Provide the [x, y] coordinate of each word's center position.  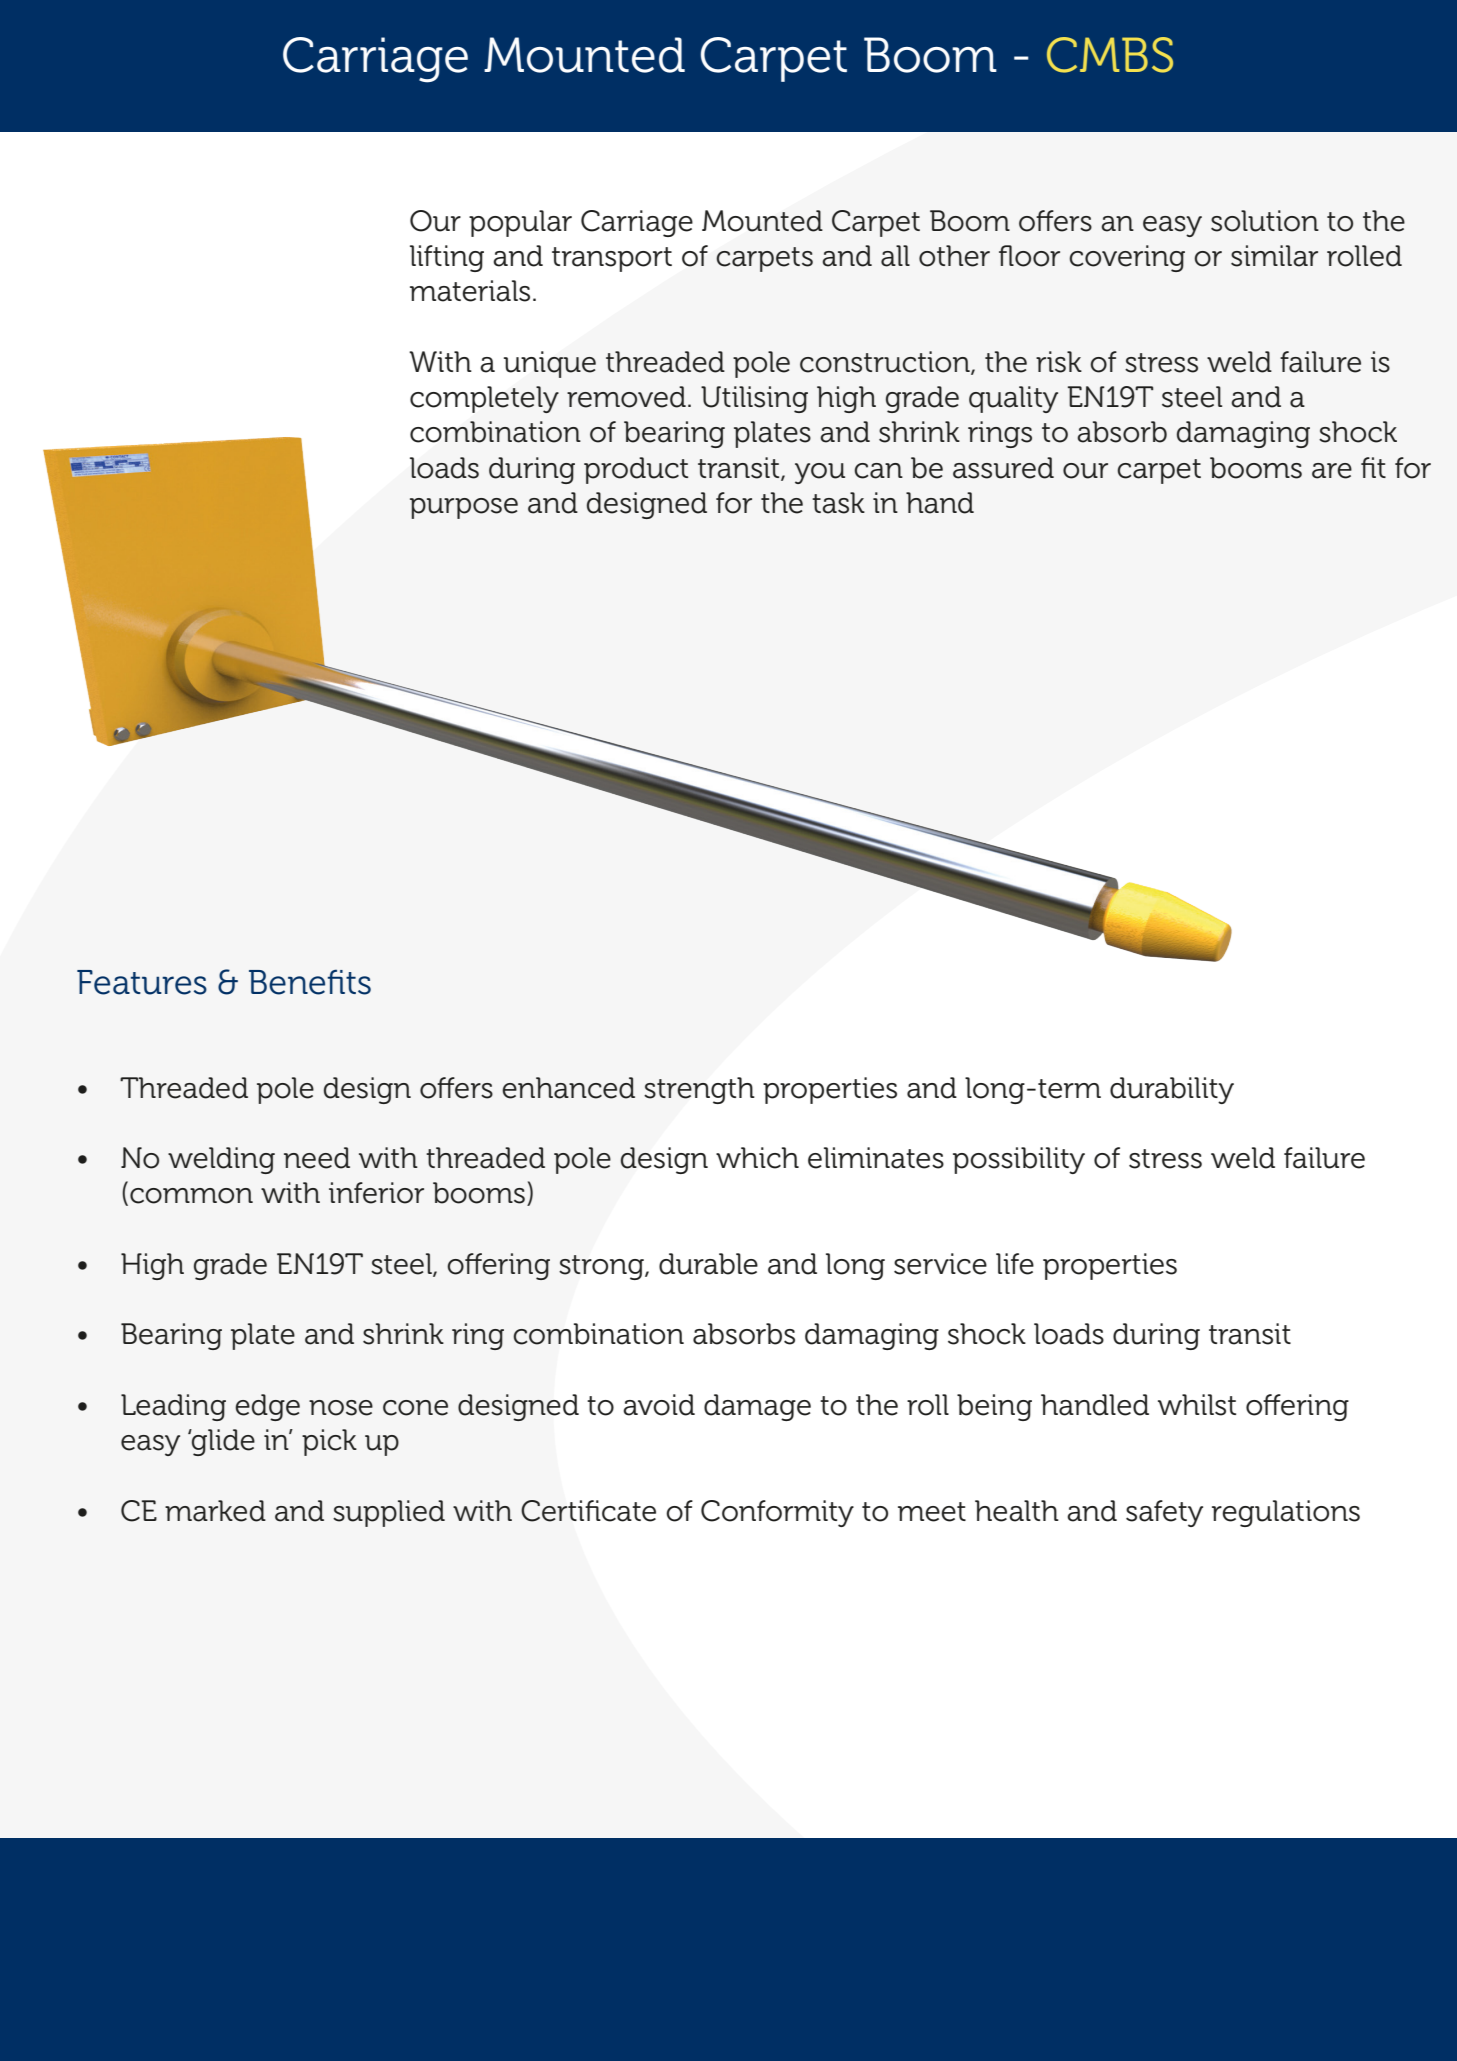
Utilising [754, 399]
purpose [464, 508]
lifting [447, 258]
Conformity [777, 1513]
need [317, 1158]
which [757, 1158]
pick [329, 1442]
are [1332, 471]
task [838, 503]
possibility [1019, 1160]
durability [1172, 1090]
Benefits [310, 982]
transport [612, 259]
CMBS [1110, 55]
